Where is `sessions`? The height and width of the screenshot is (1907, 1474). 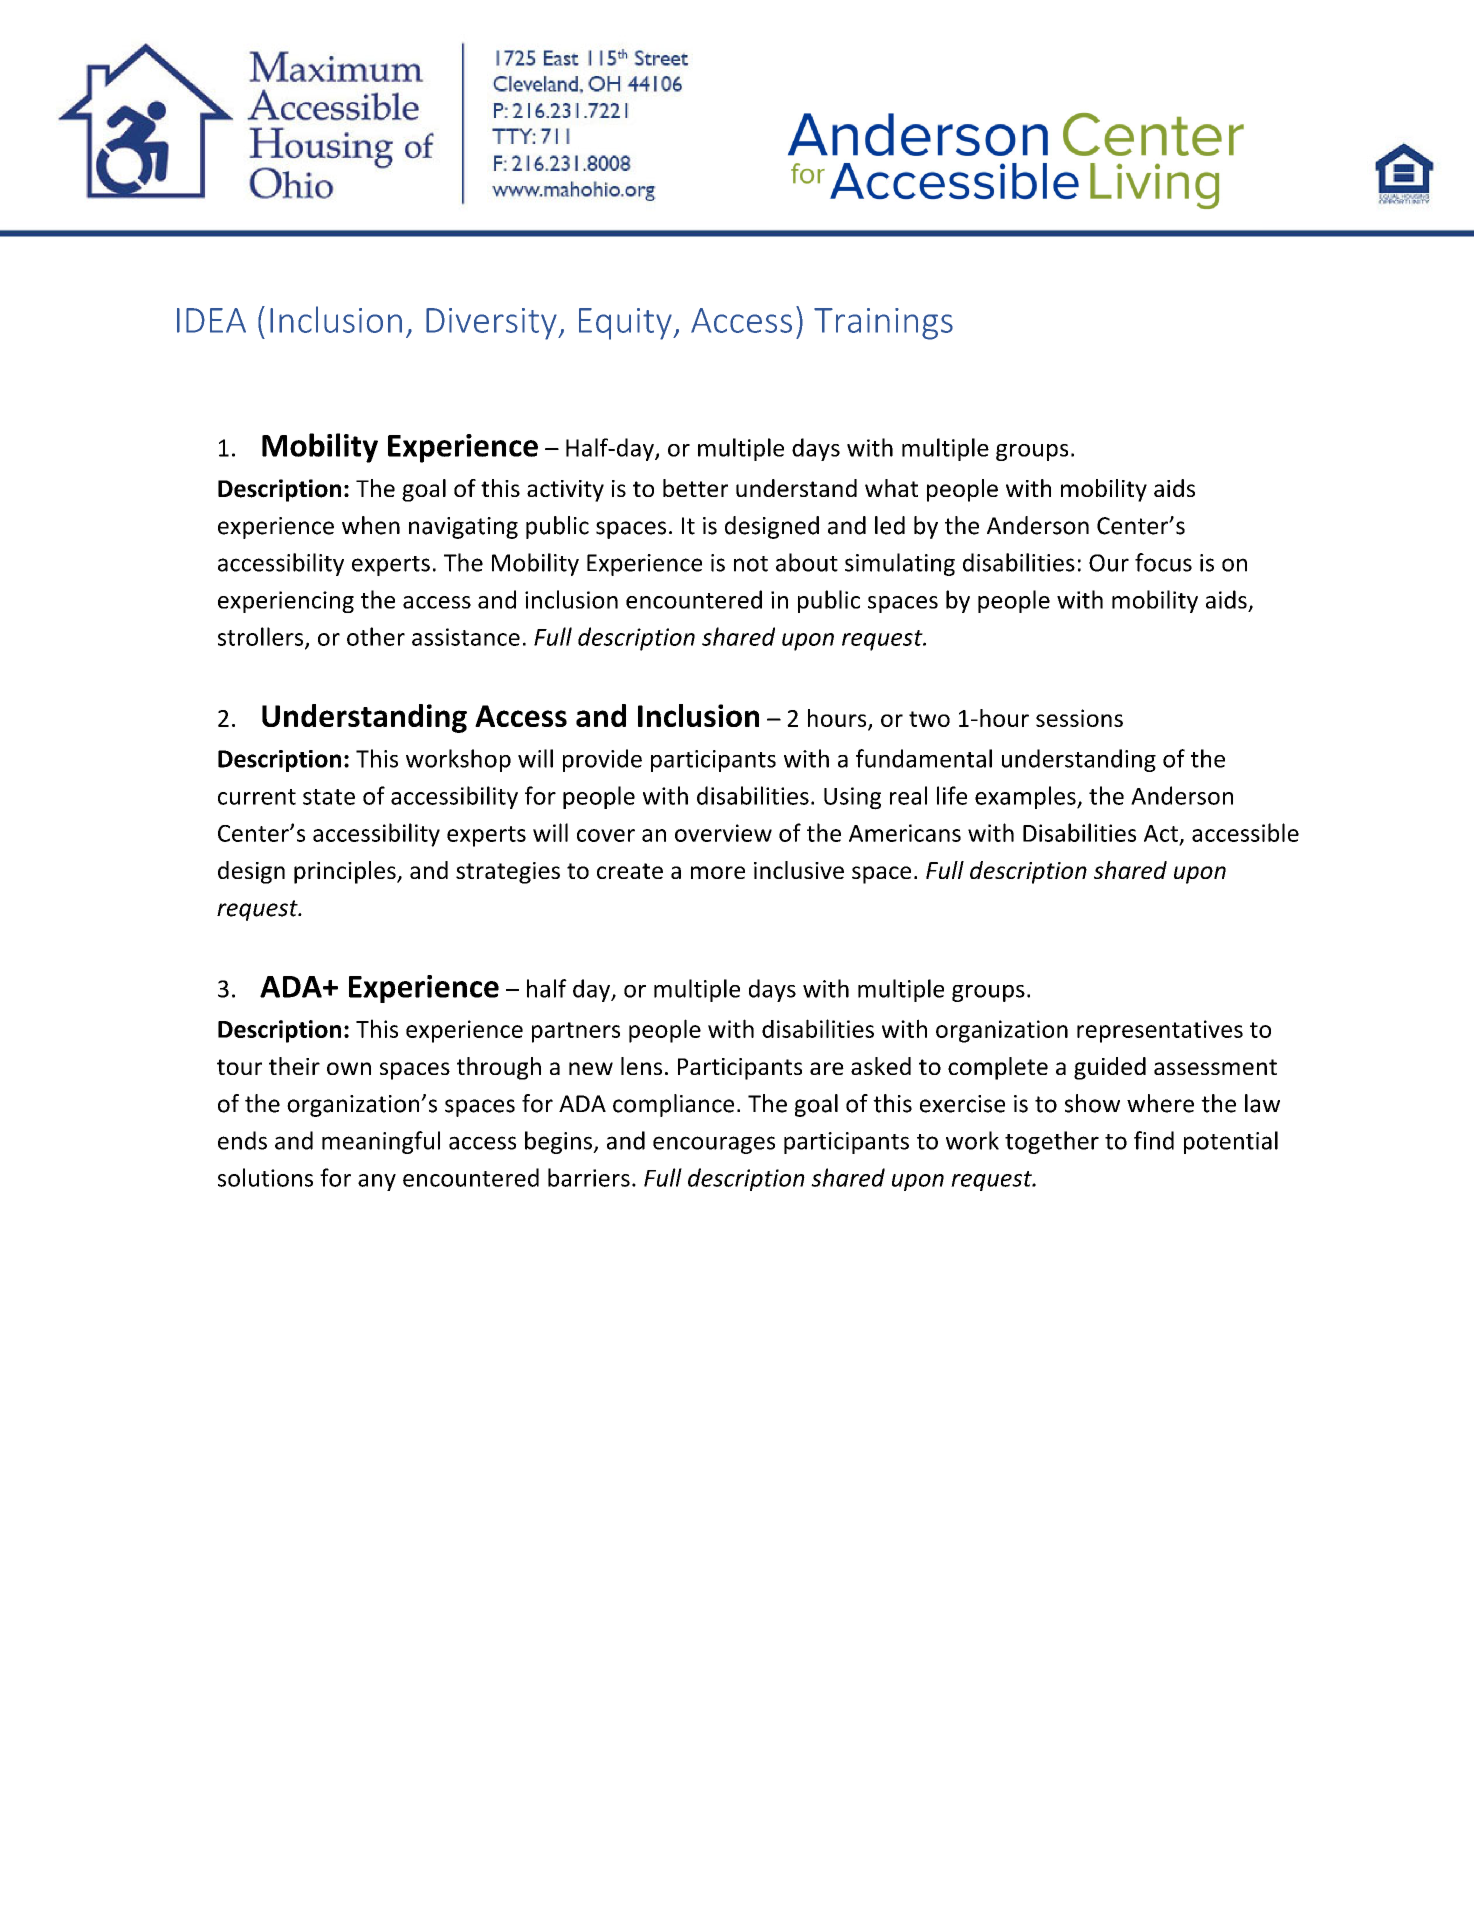 sessions is located at coordinates (1079, 718).
